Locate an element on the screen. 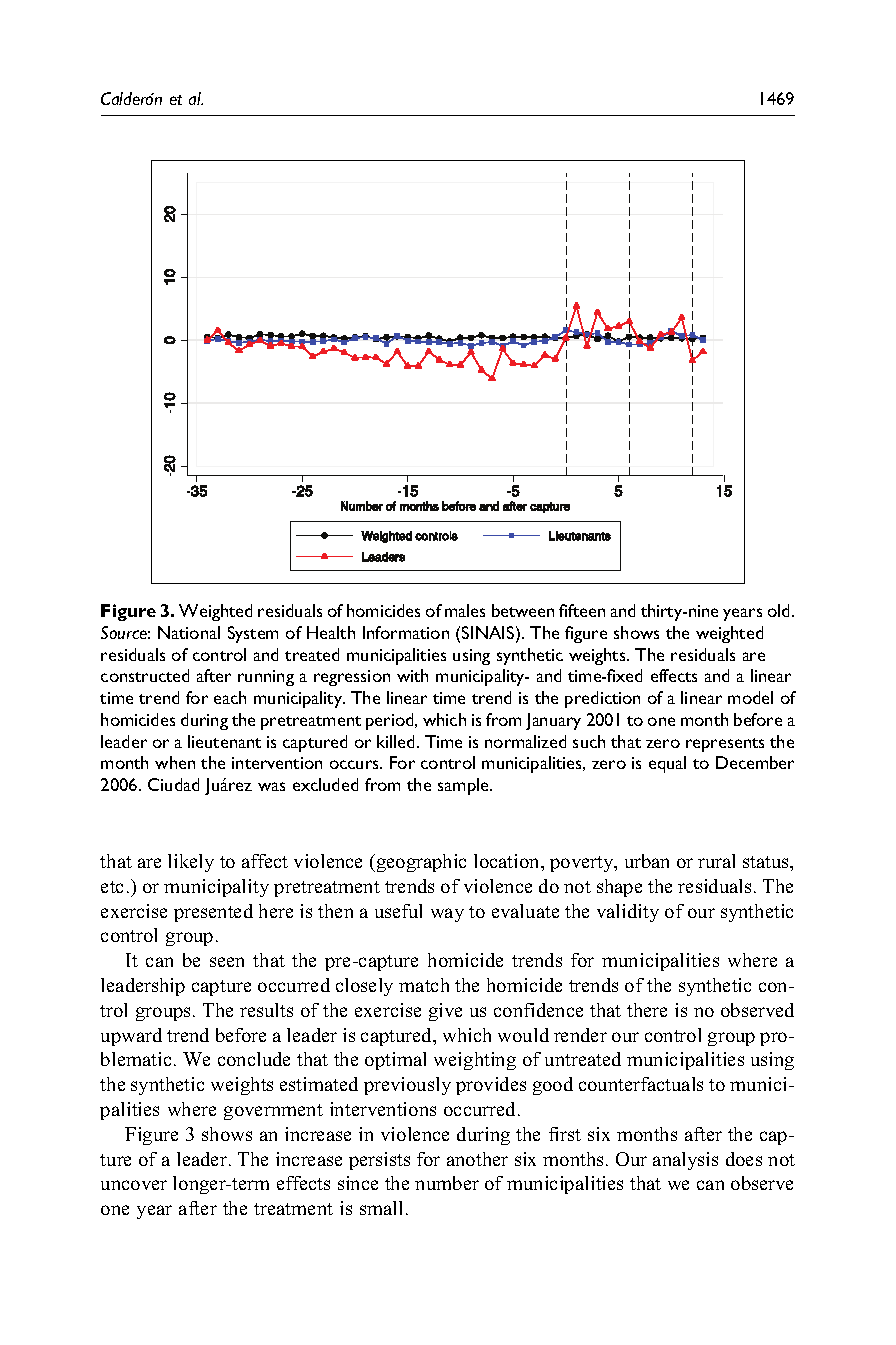 This screenshot has height=1345, width=896. render is located at coordinates (580, 1035).
